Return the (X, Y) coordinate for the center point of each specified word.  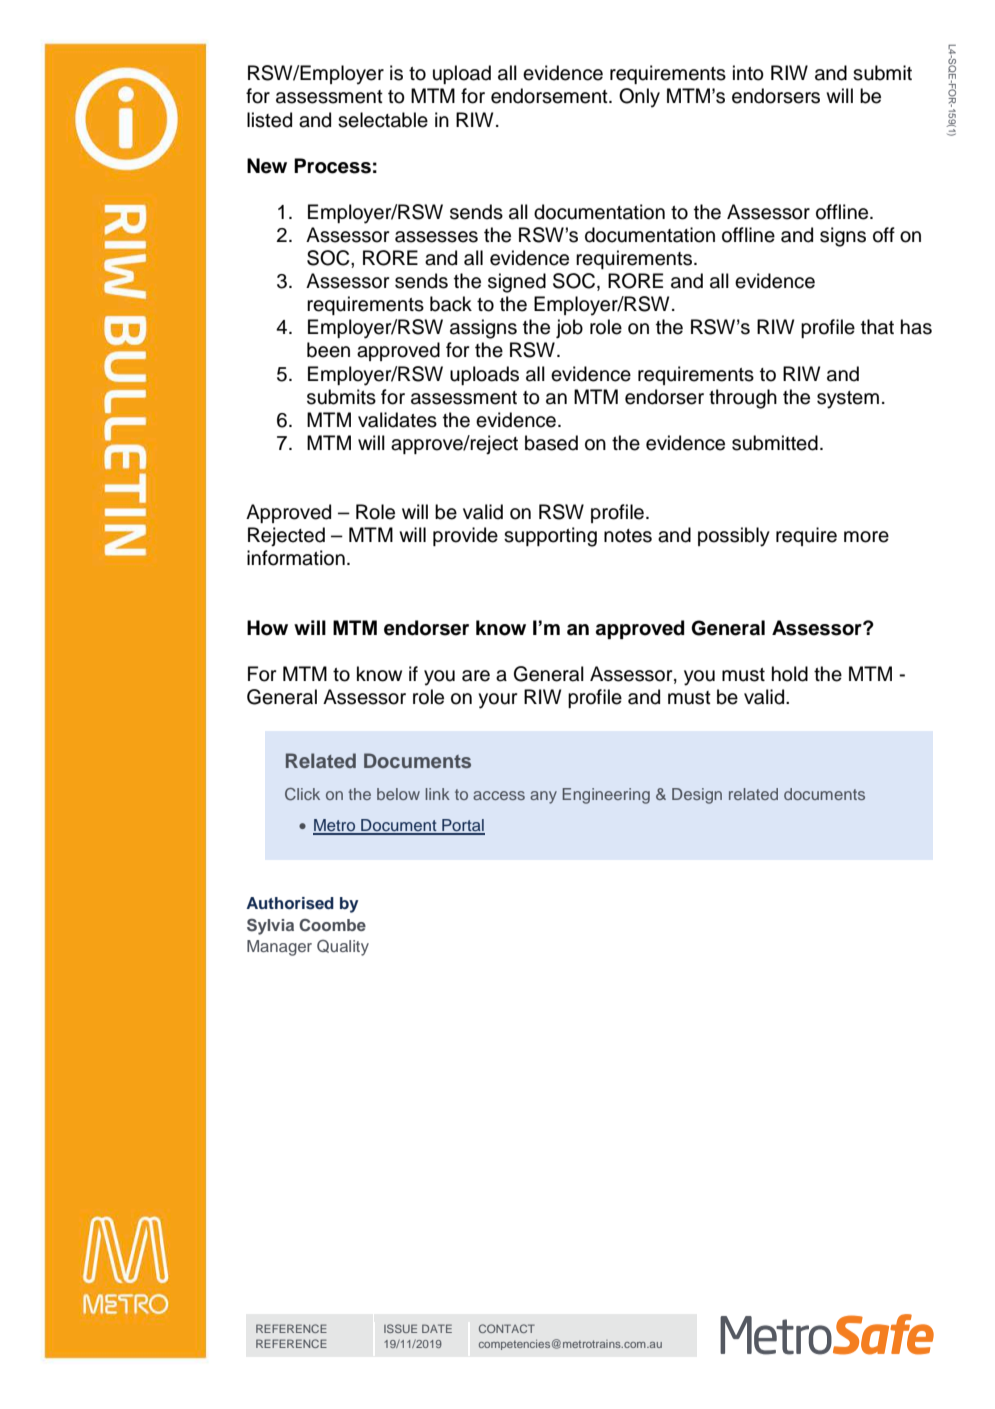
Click (302, 794)
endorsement (550, 96)
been (328, 350)
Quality (343, 948)
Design (697, 796)
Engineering (606, 796)
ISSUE (400, 1328)
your (497, 701)
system (848, 400)
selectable (383, 120)
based (551, 443)
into (748, 73)
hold (790, 674)
